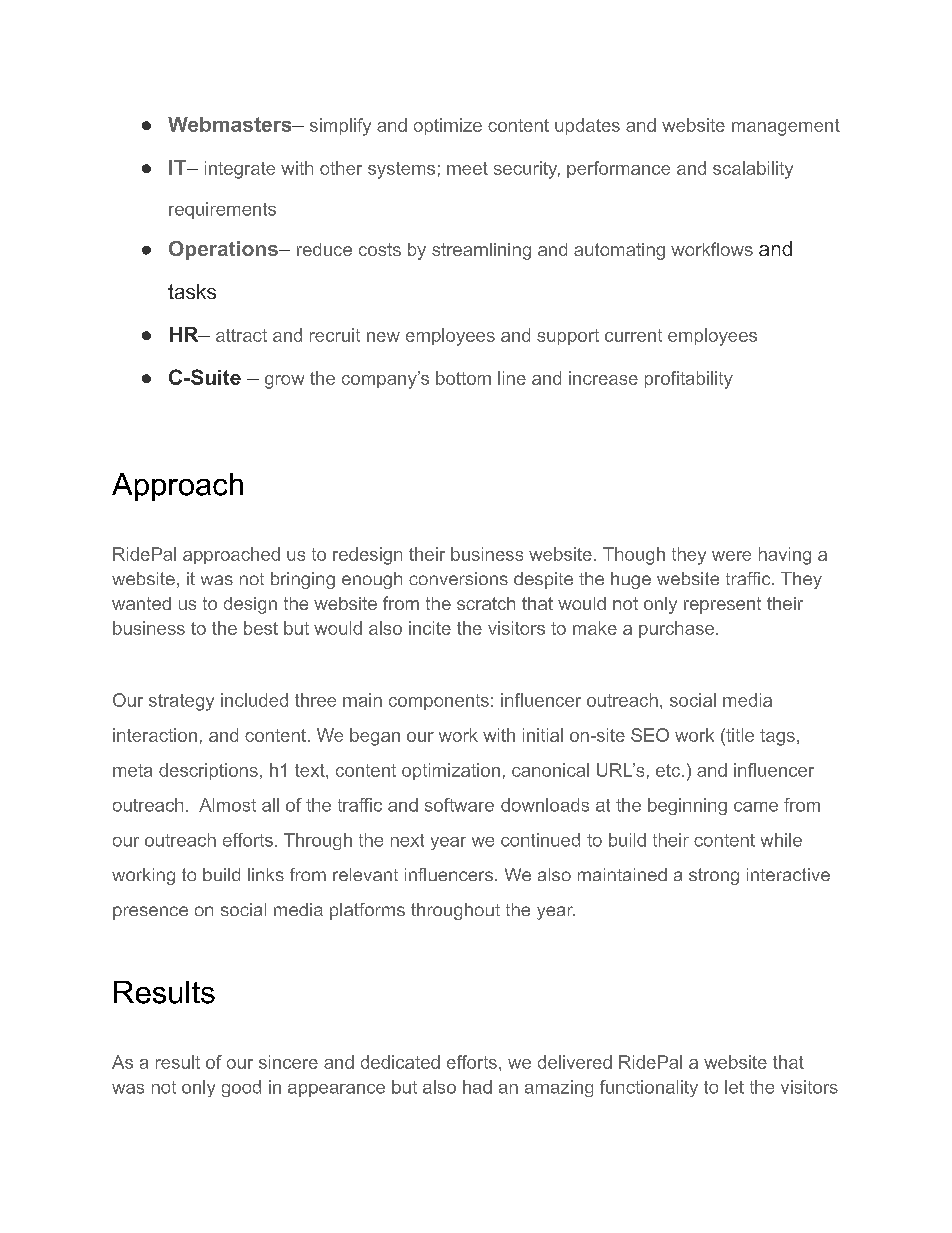  I want to click on software, so click(459, 805).
